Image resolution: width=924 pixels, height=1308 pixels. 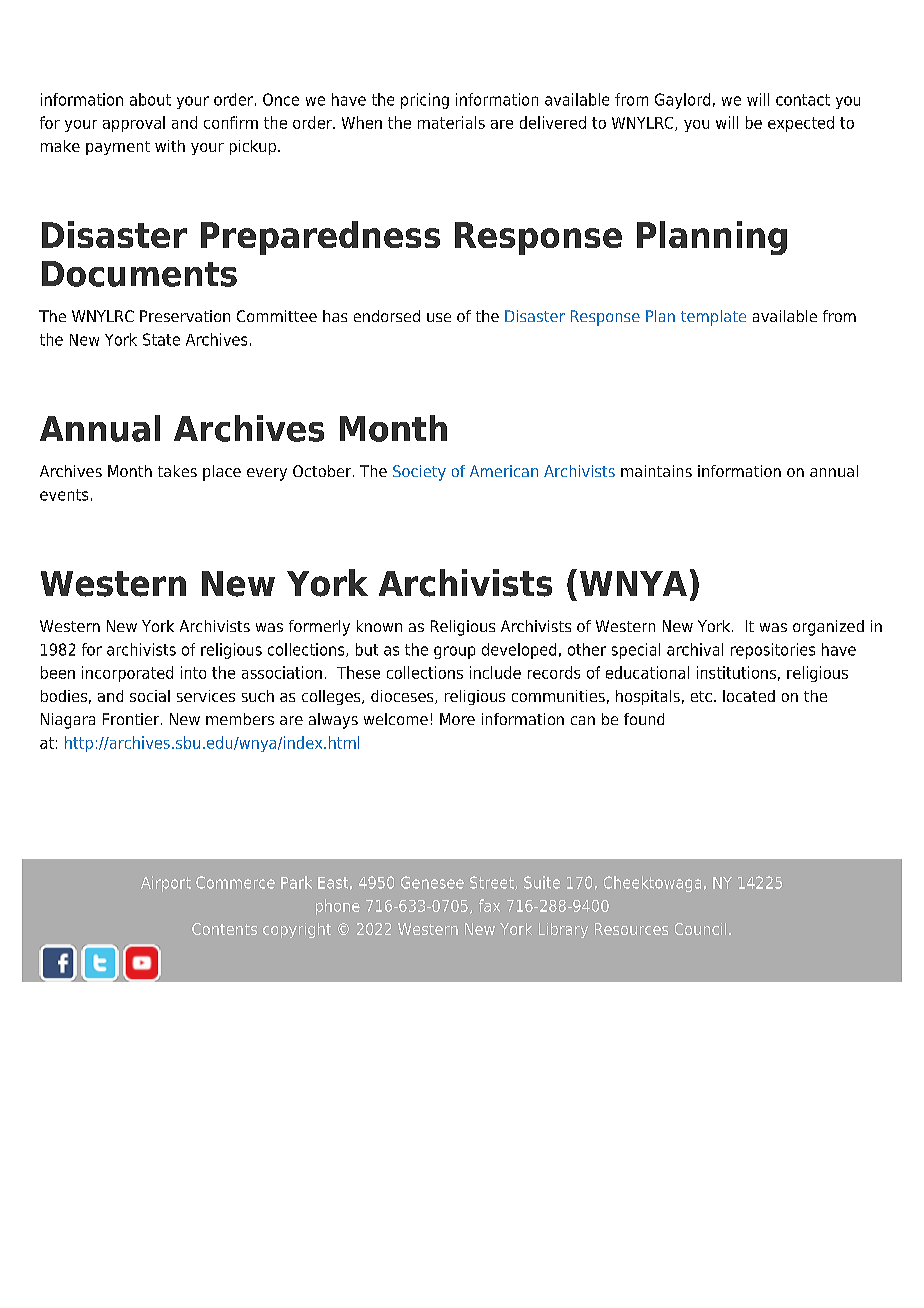 I want to click on fax, so click(x=489, y=905).
